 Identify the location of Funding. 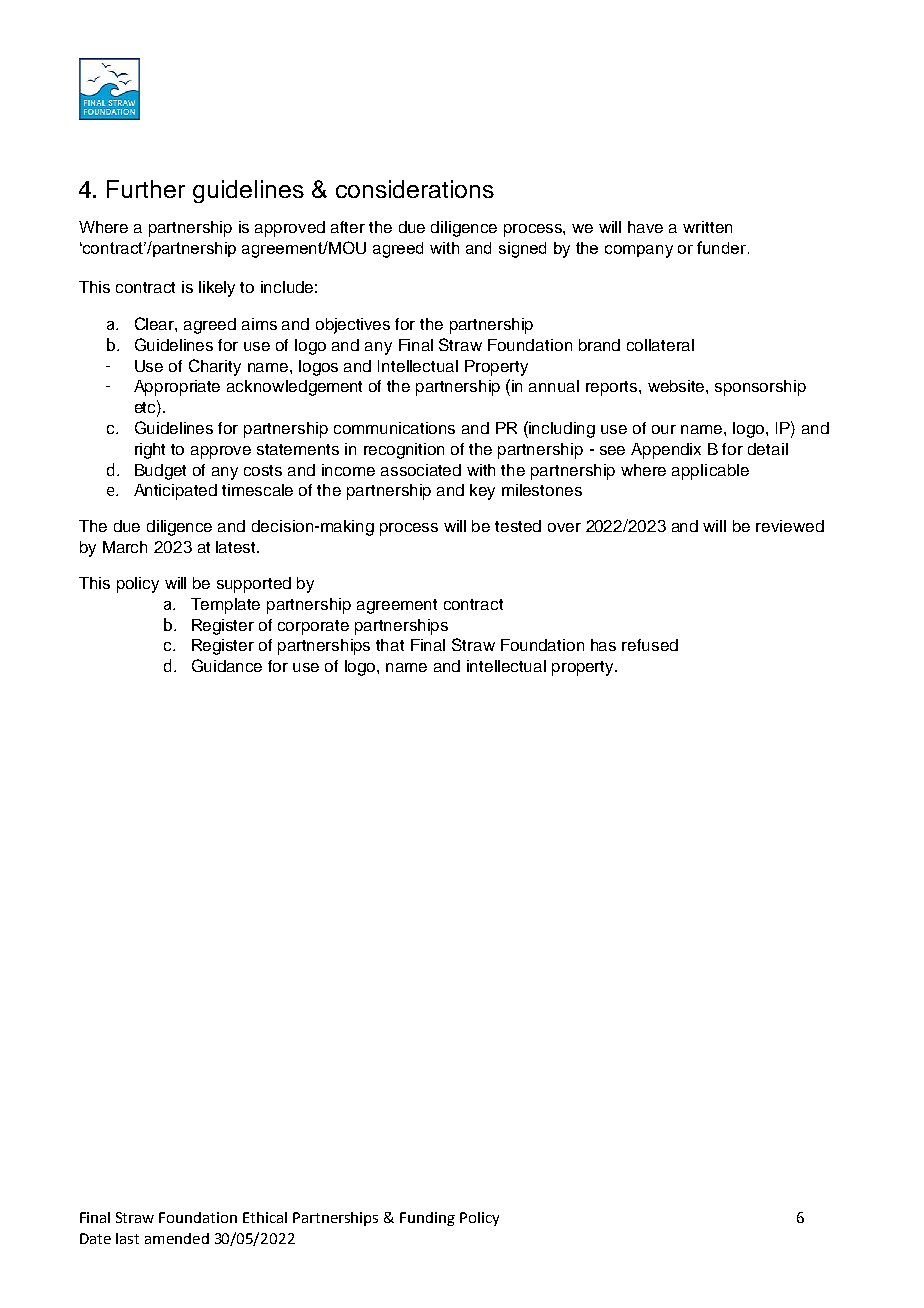
(427, 1219).
